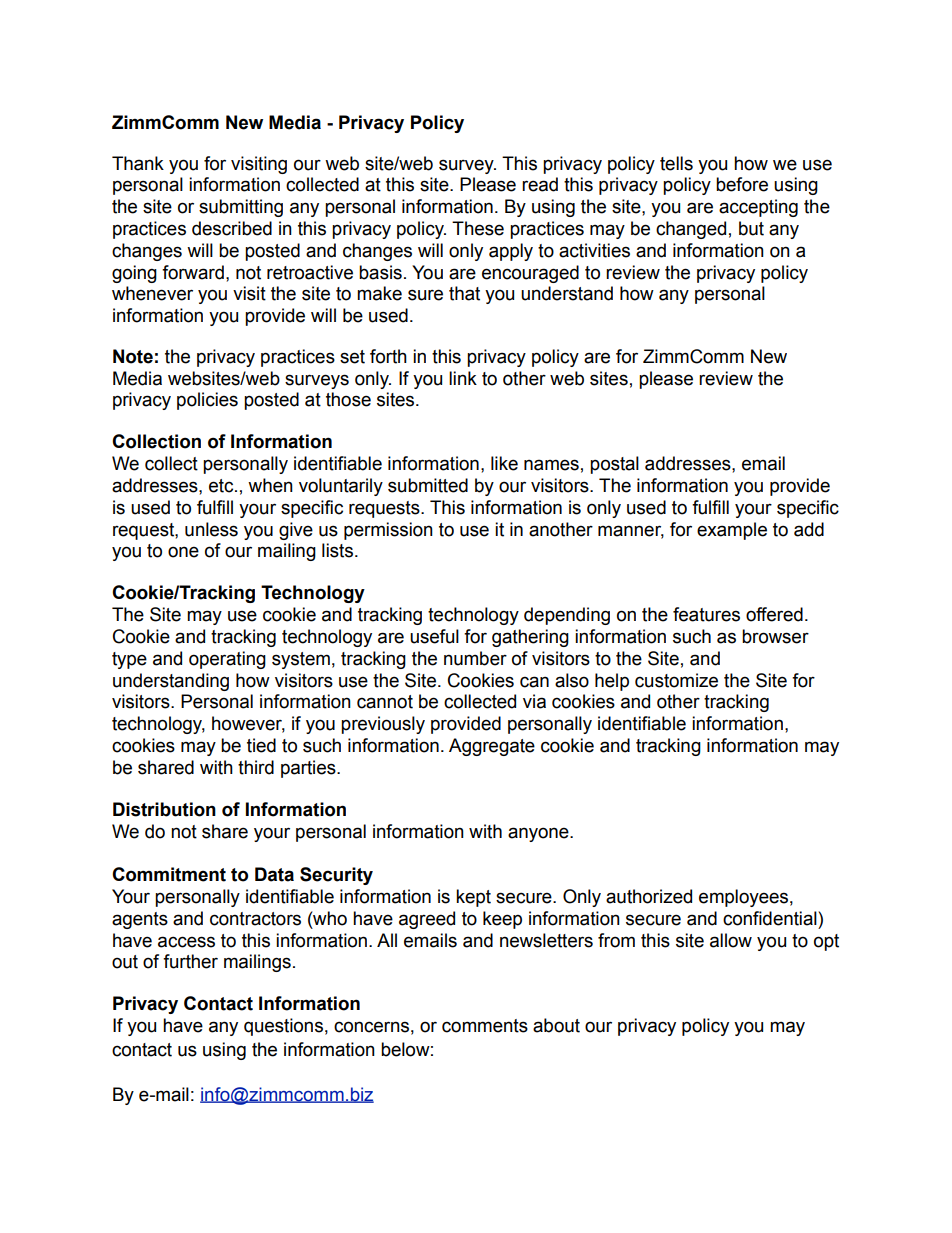 This document has height=1233, width=952. Describe the element at coordinates (774, 614) in the document. I see `offered` at that location.
